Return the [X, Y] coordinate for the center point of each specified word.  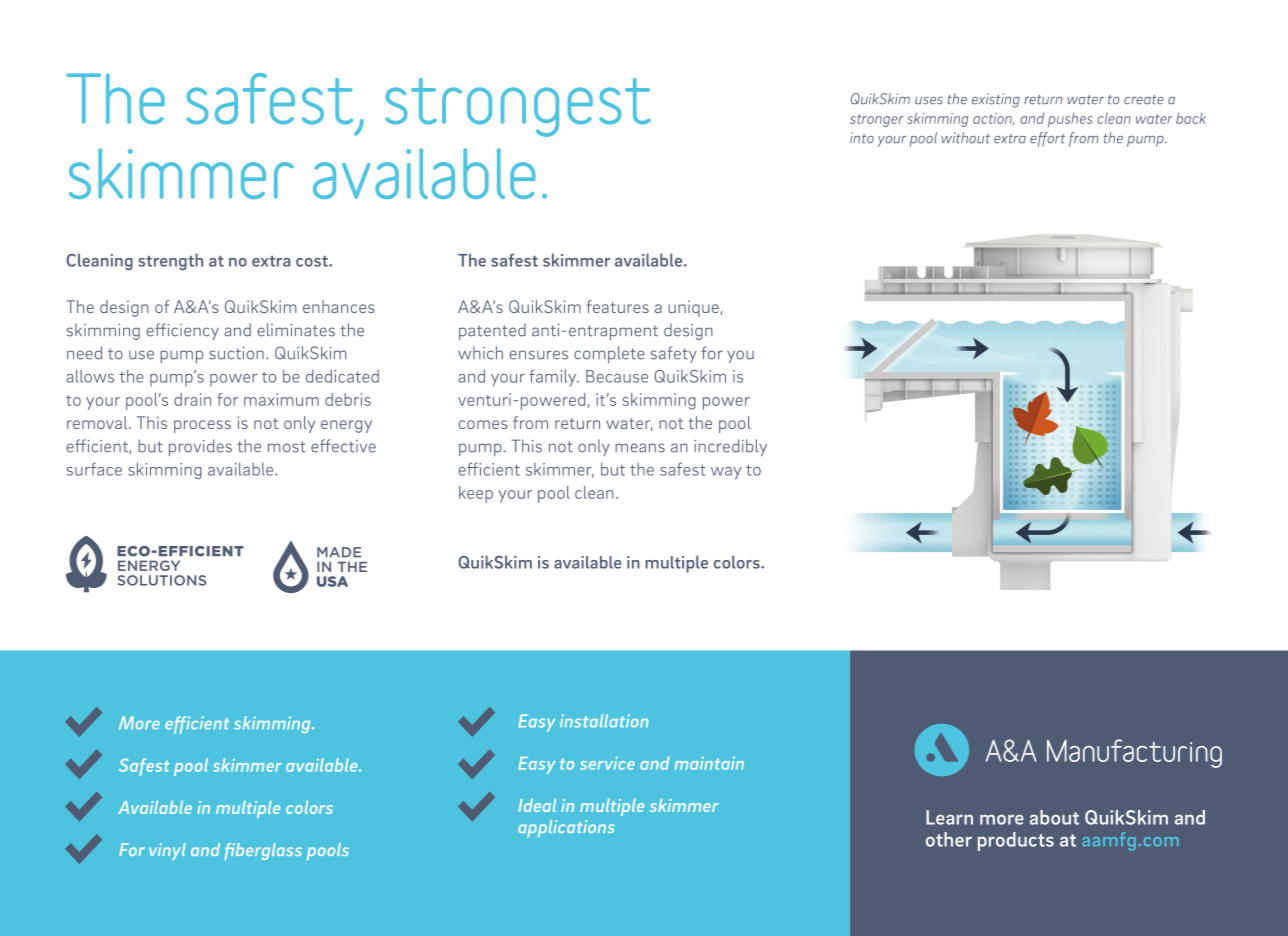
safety [674, 354]
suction [236, 353]
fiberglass [263, 851]
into [862, 138]
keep [476, 494]
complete [609, 354]
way [726, 473]
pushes [1070, 119]
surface [94, 469]
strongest [518, 107]
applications [566, 828]
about [1054, 817]
